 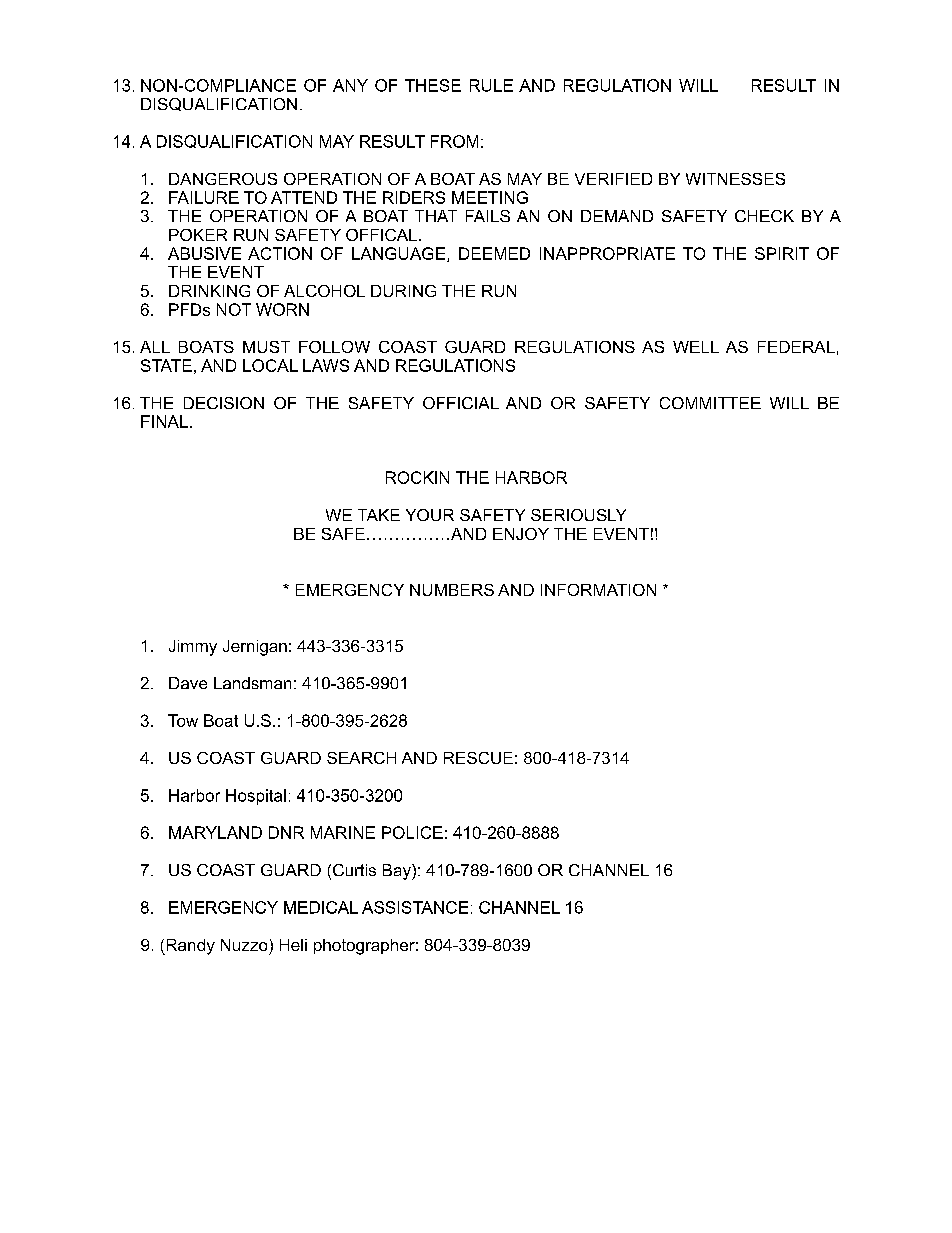 What do you see at coordinates (398, 872) in the screenshot?
I see `Bay` at bounding box center [398, 872].
